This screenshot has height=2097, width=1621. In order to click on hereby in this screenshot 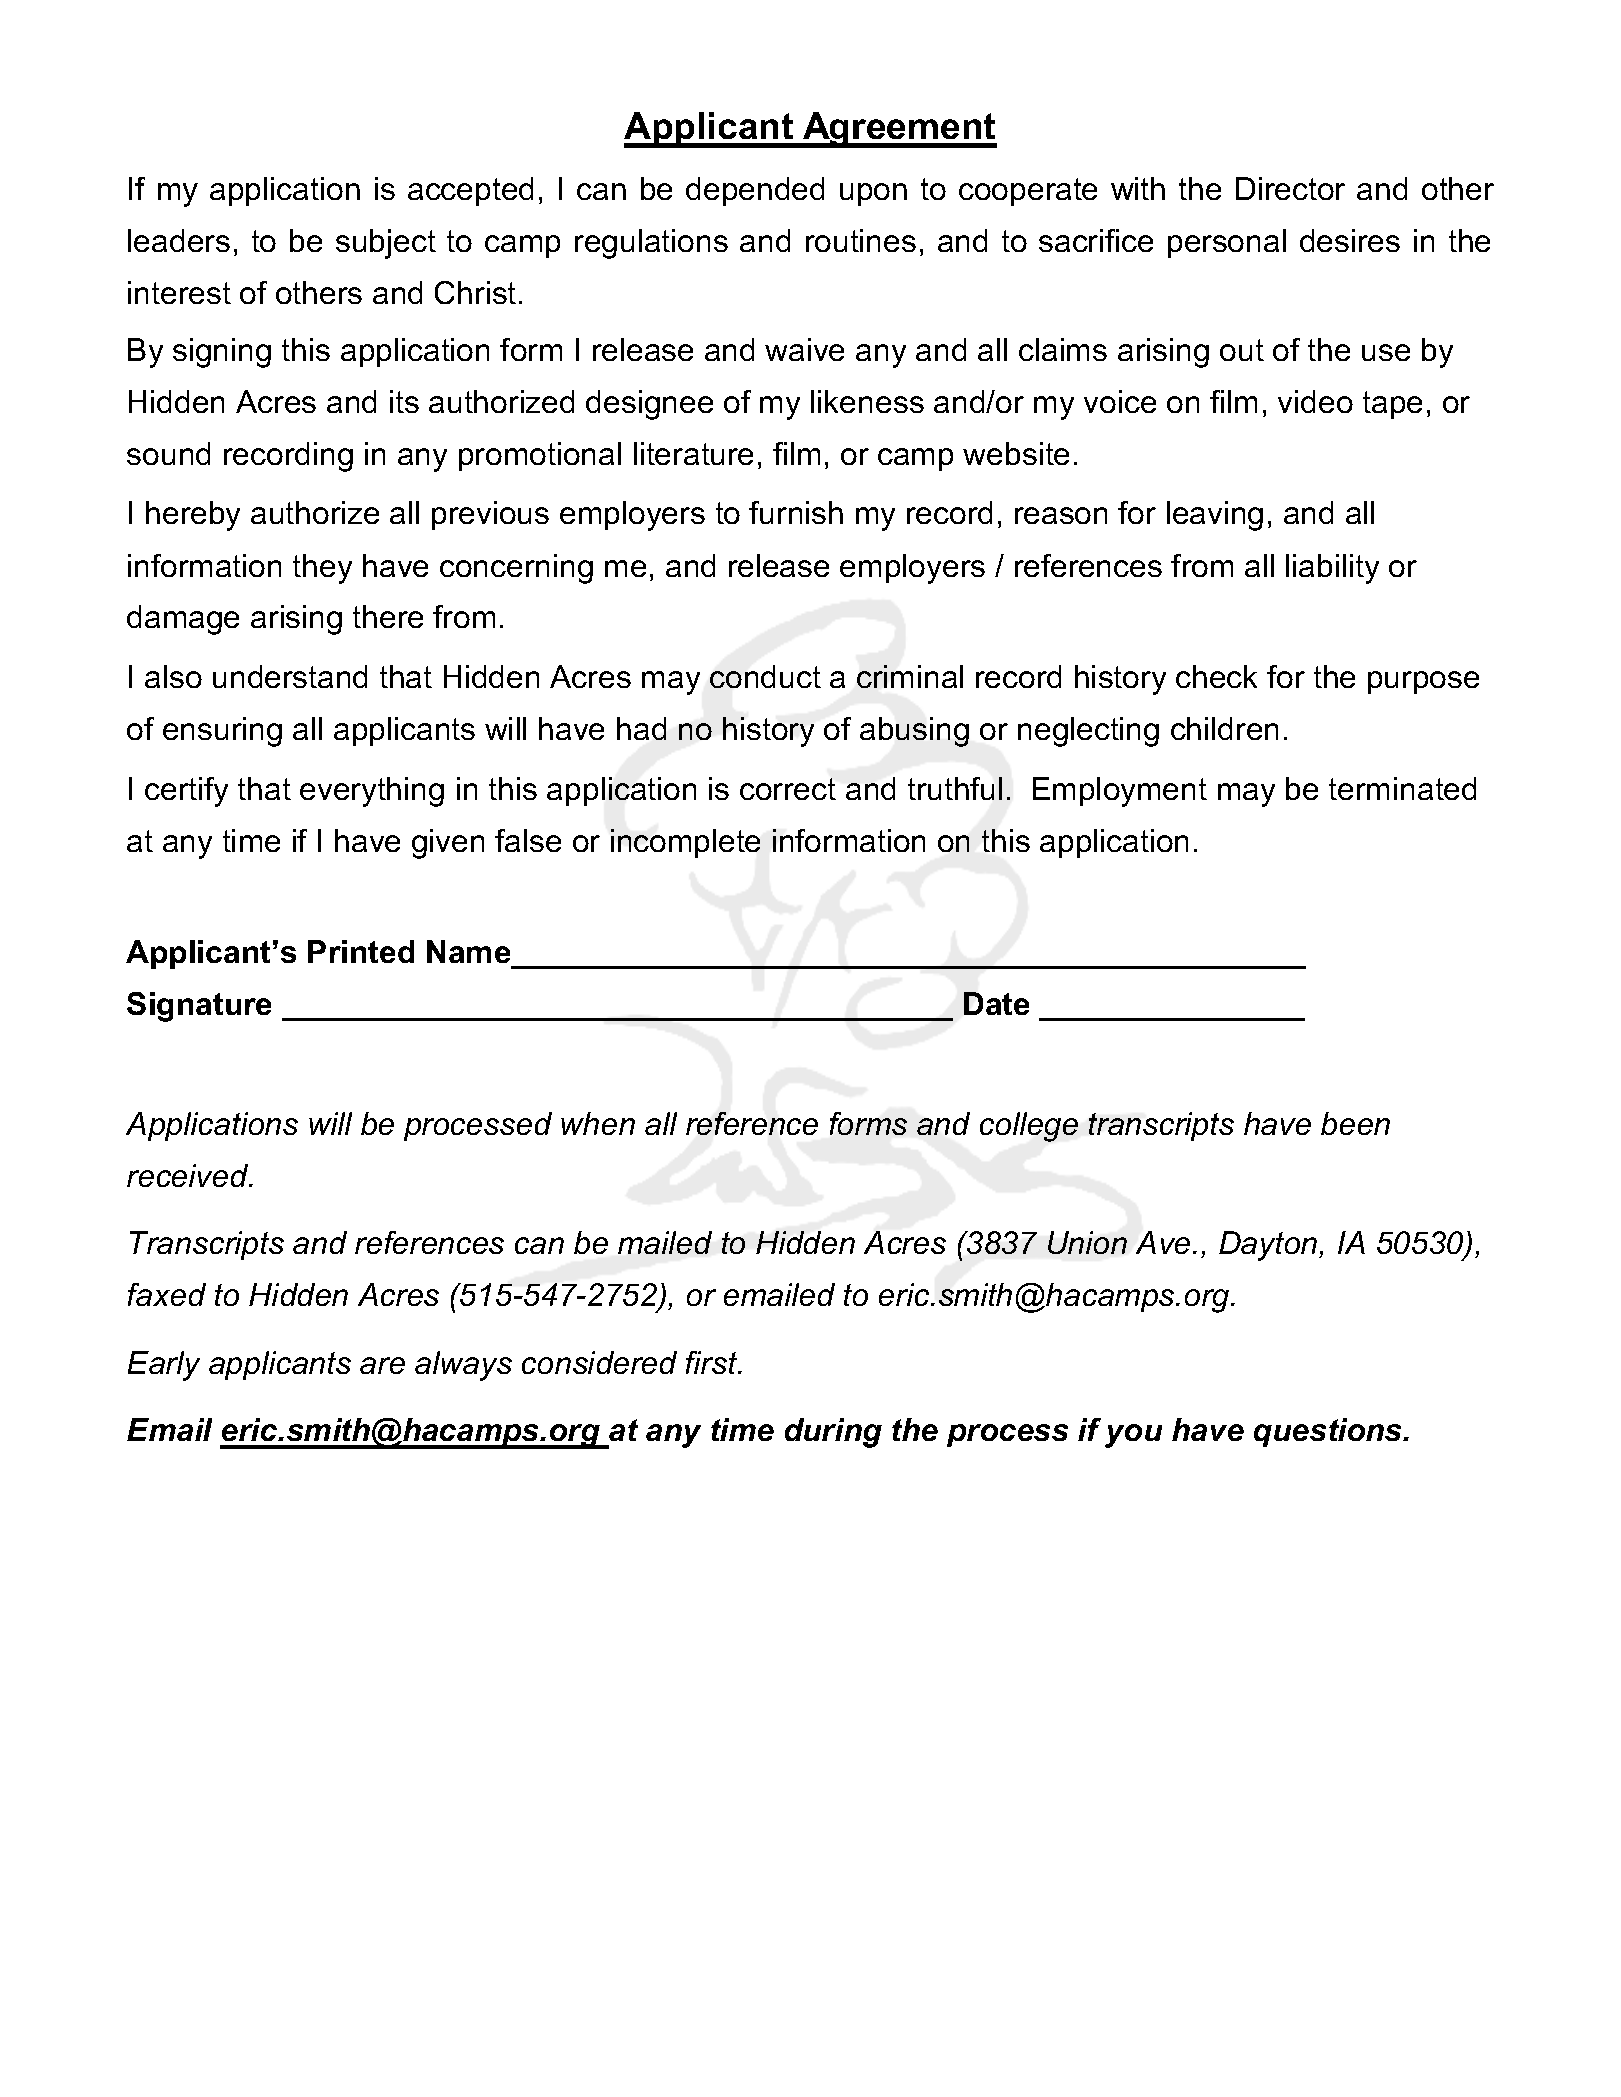, I will do `click(193, 516)`.
